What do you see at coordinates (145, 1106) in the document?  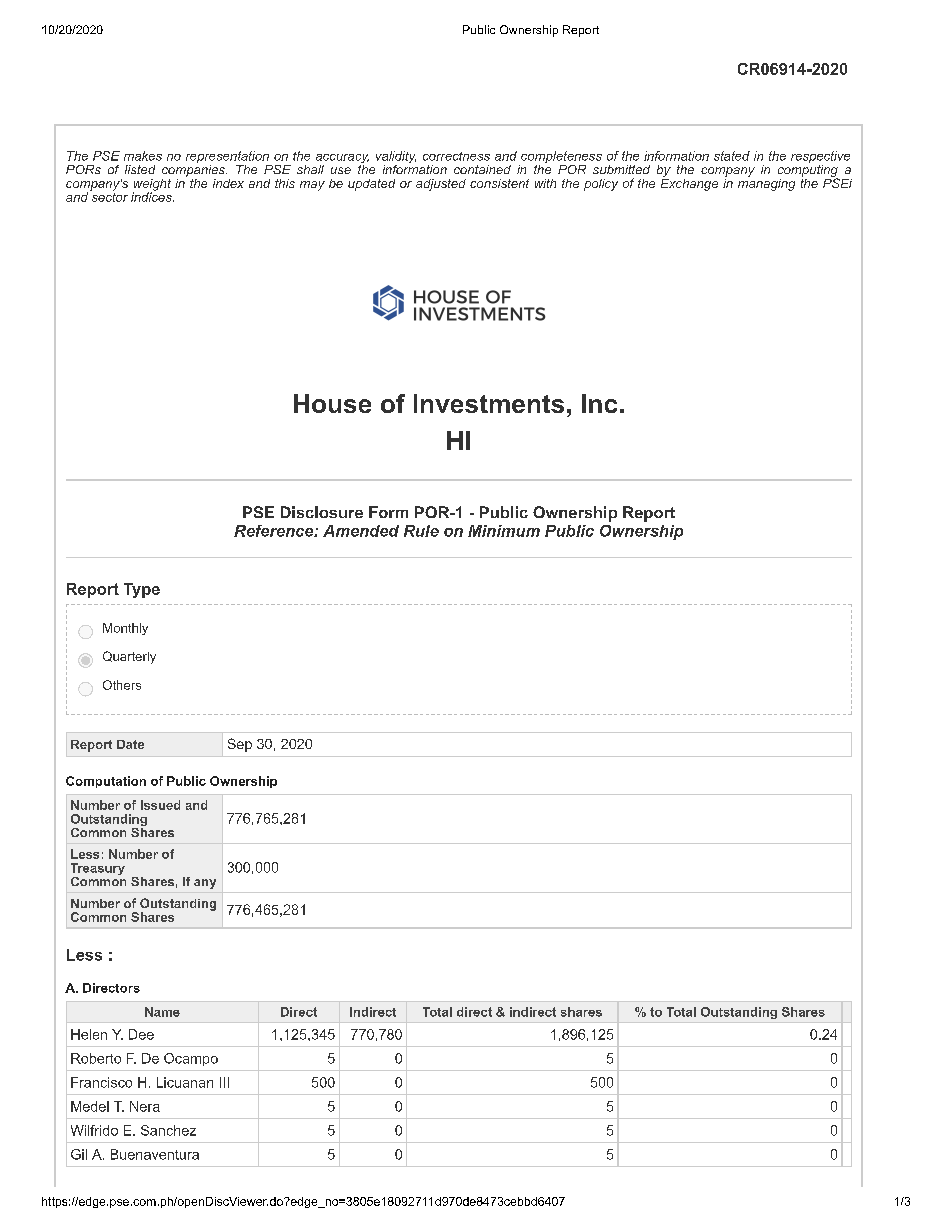 I see `Nera` at bounding box center [145, 1106].
